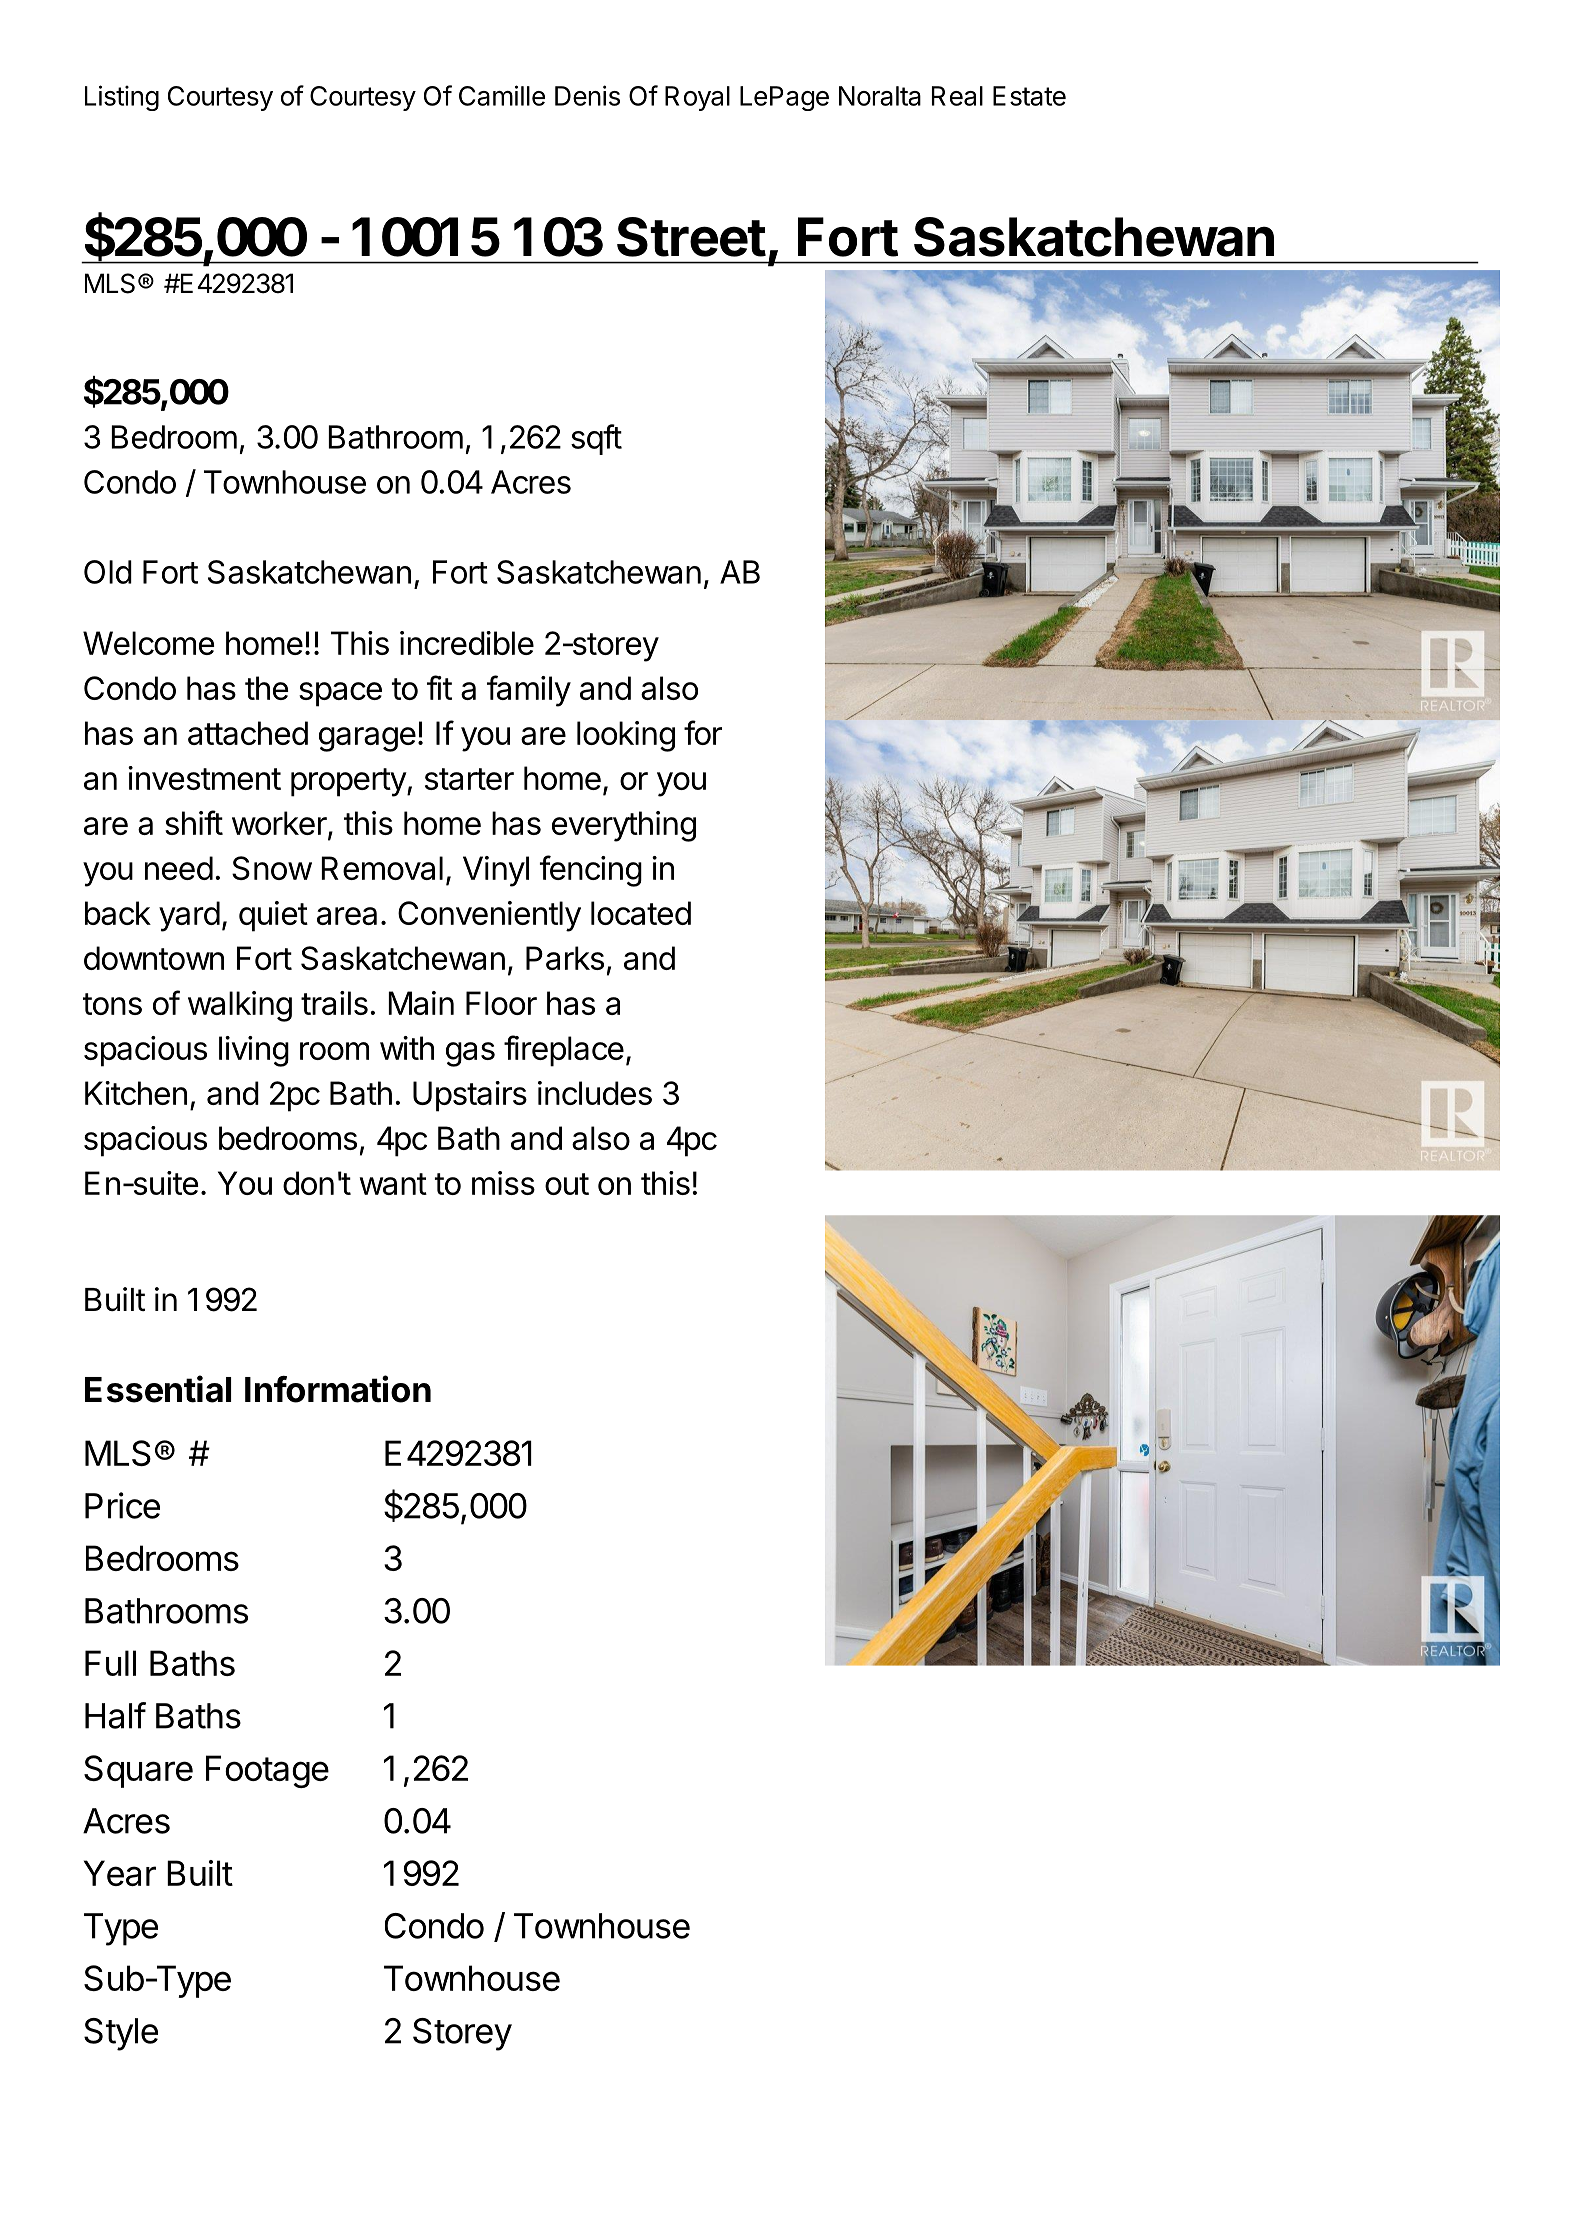 The image size is (1575, 2228). I want to click on fencing, so click(591, 871).
